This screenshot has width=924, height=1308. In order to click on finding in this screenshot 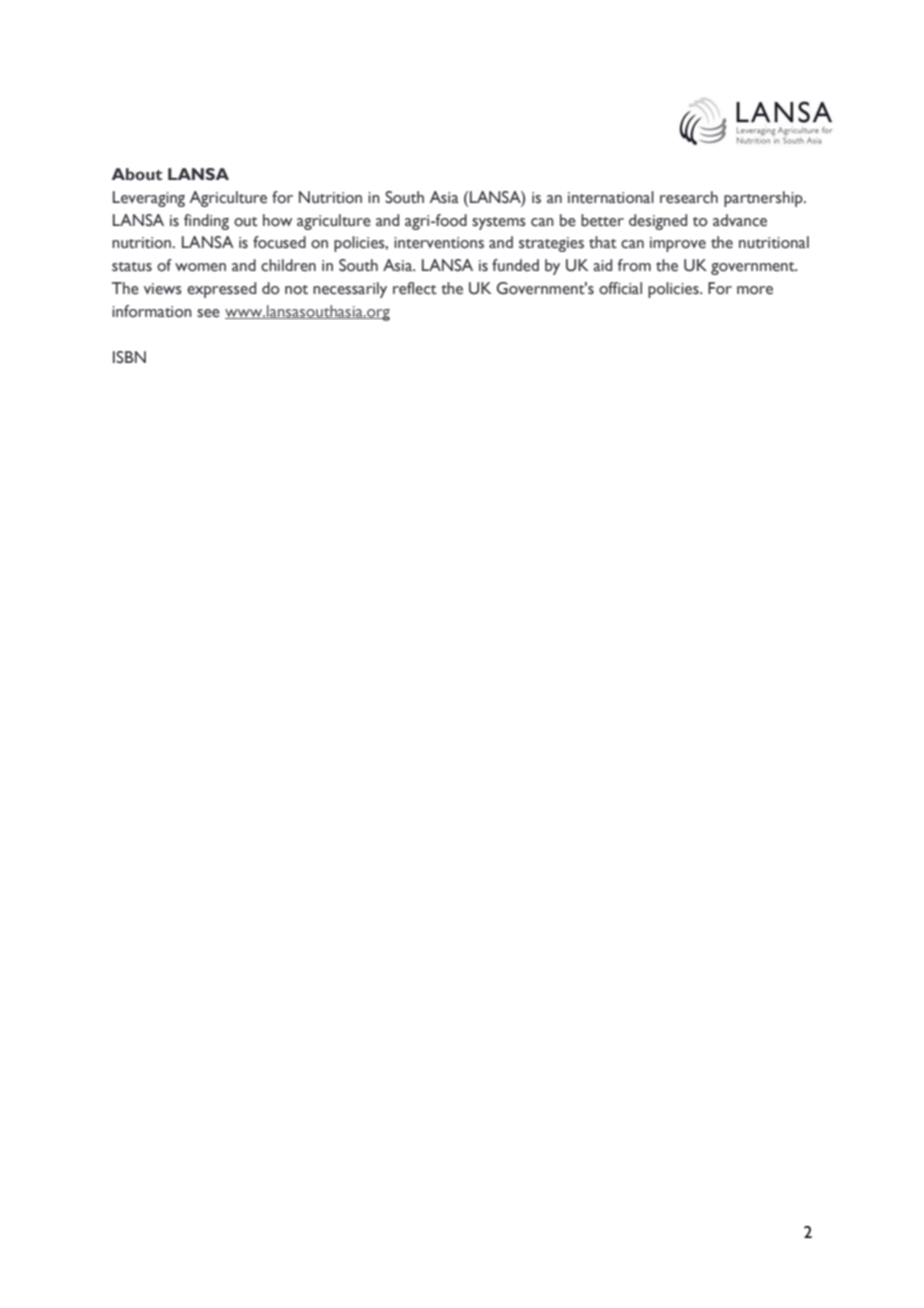, I will do `click(206, 222)`.
